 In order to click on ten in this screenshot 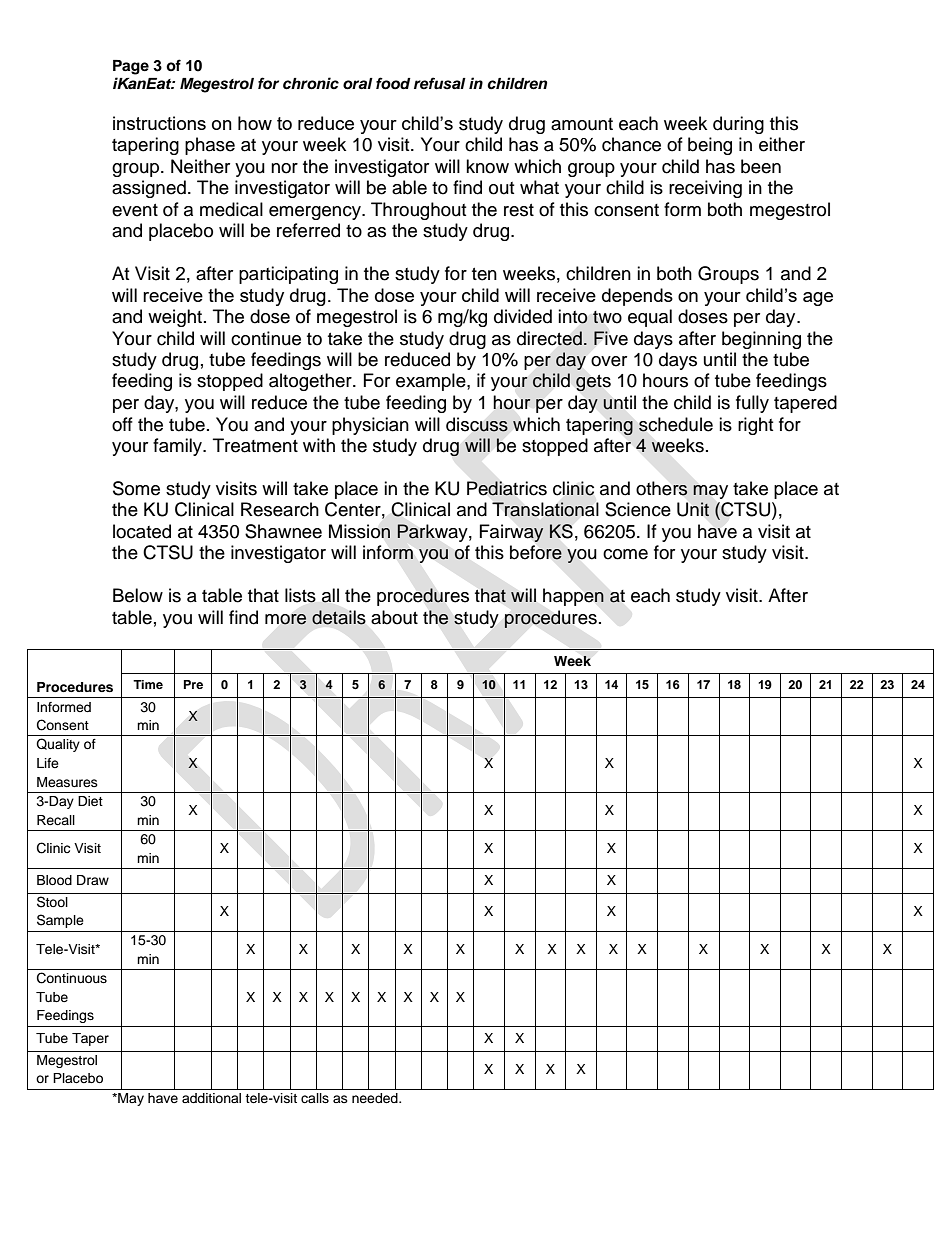, I will do `click(484, 274)`.
